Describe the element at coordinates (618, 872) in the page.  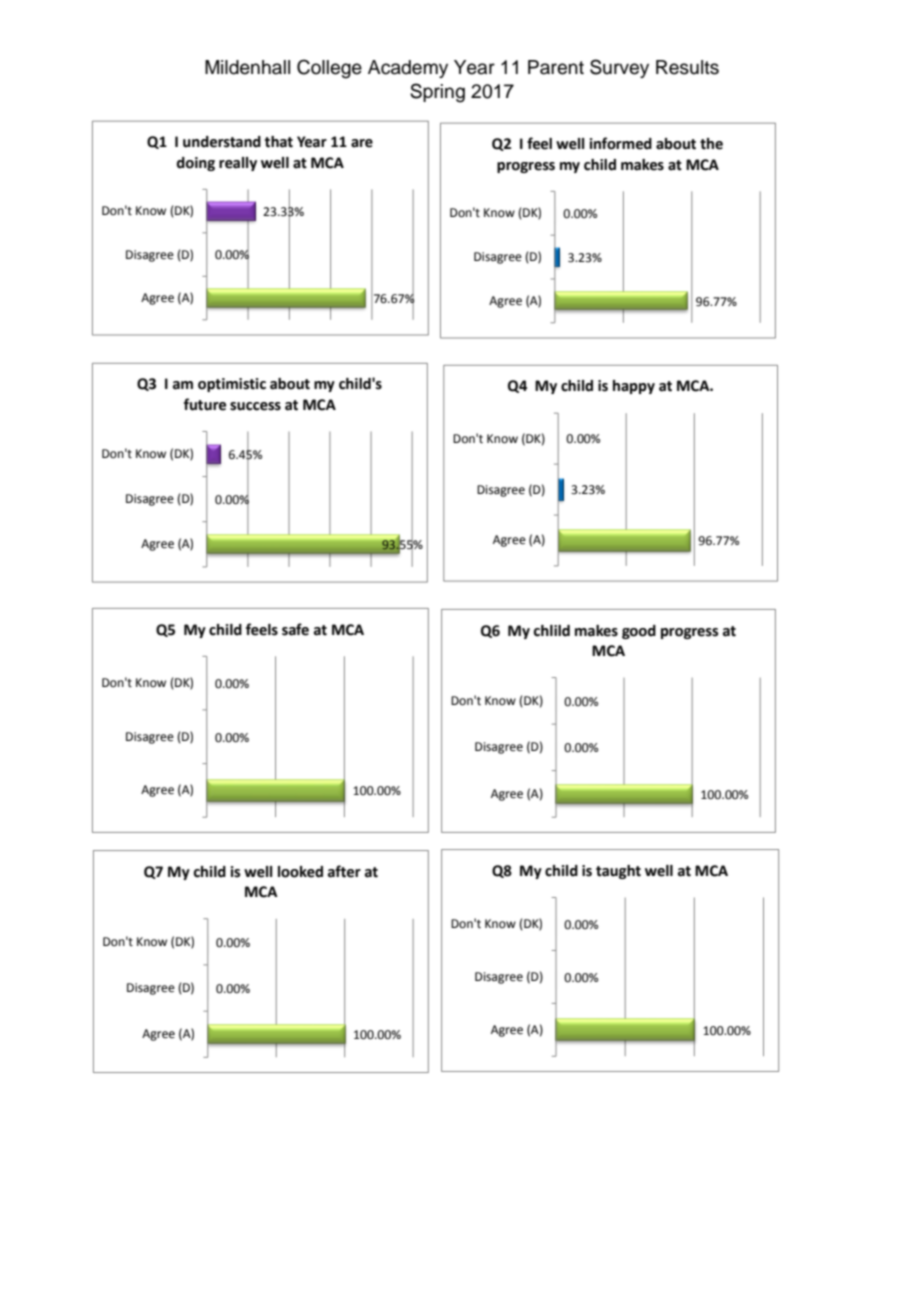
I see `taught` at that location.
